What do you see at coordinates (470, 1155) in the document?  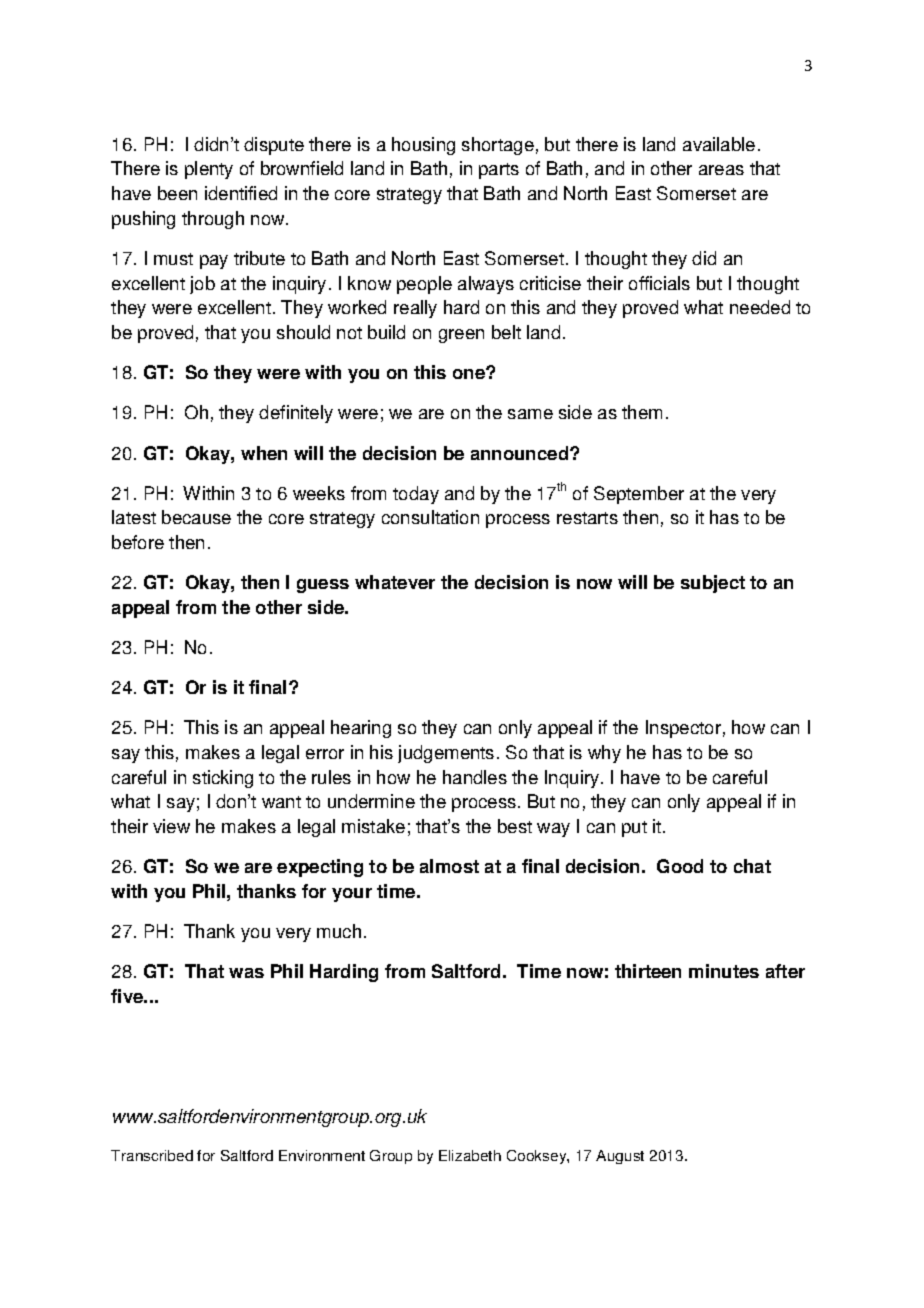 I see `Elizabeth` at bounding box center [470, 1155].
